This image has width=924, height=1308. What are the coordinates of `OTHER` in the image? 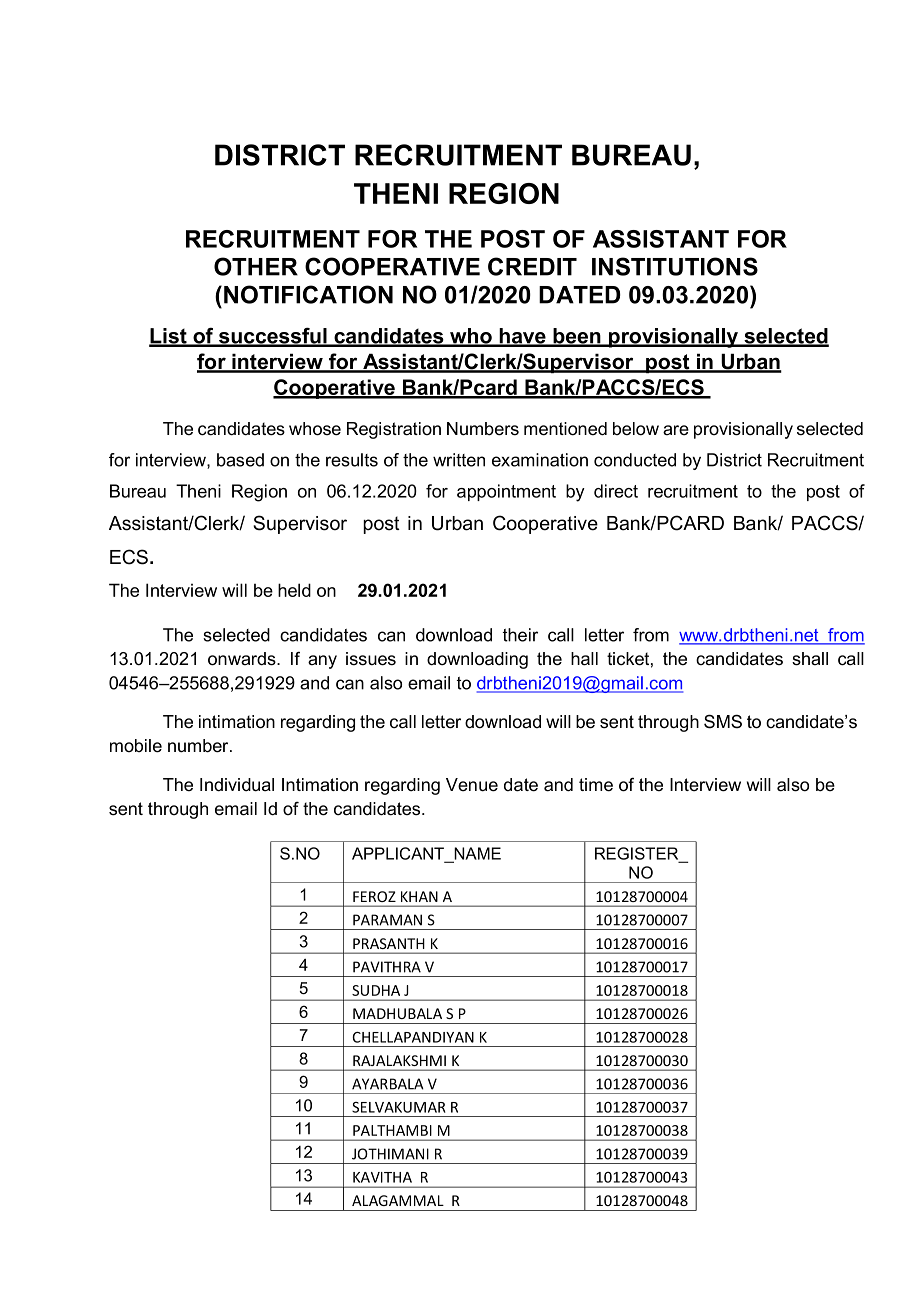 It's located at (256, 266).
